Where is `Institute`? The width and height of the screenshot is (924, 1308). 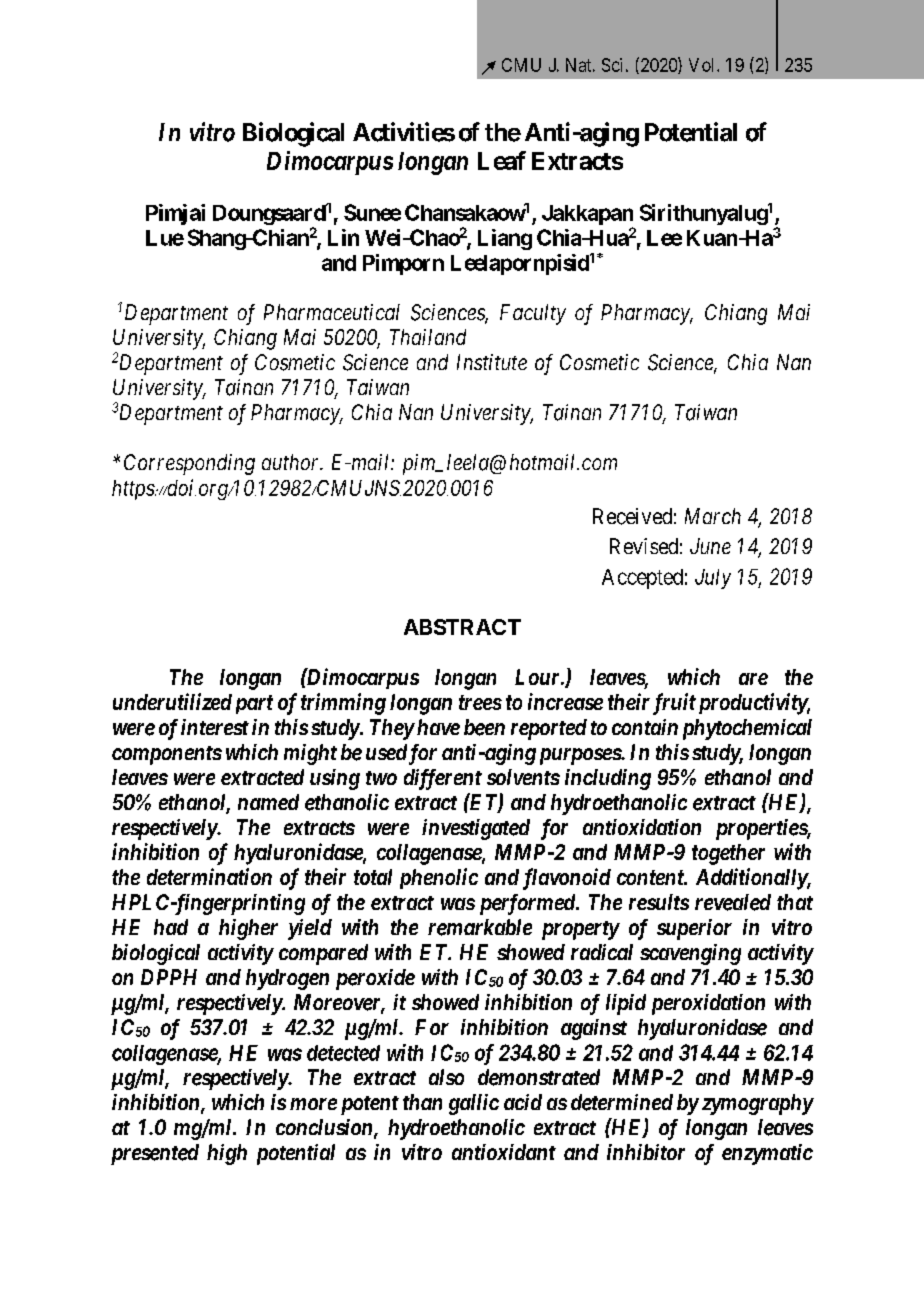 Institute is located at coordinates (492, 362).
